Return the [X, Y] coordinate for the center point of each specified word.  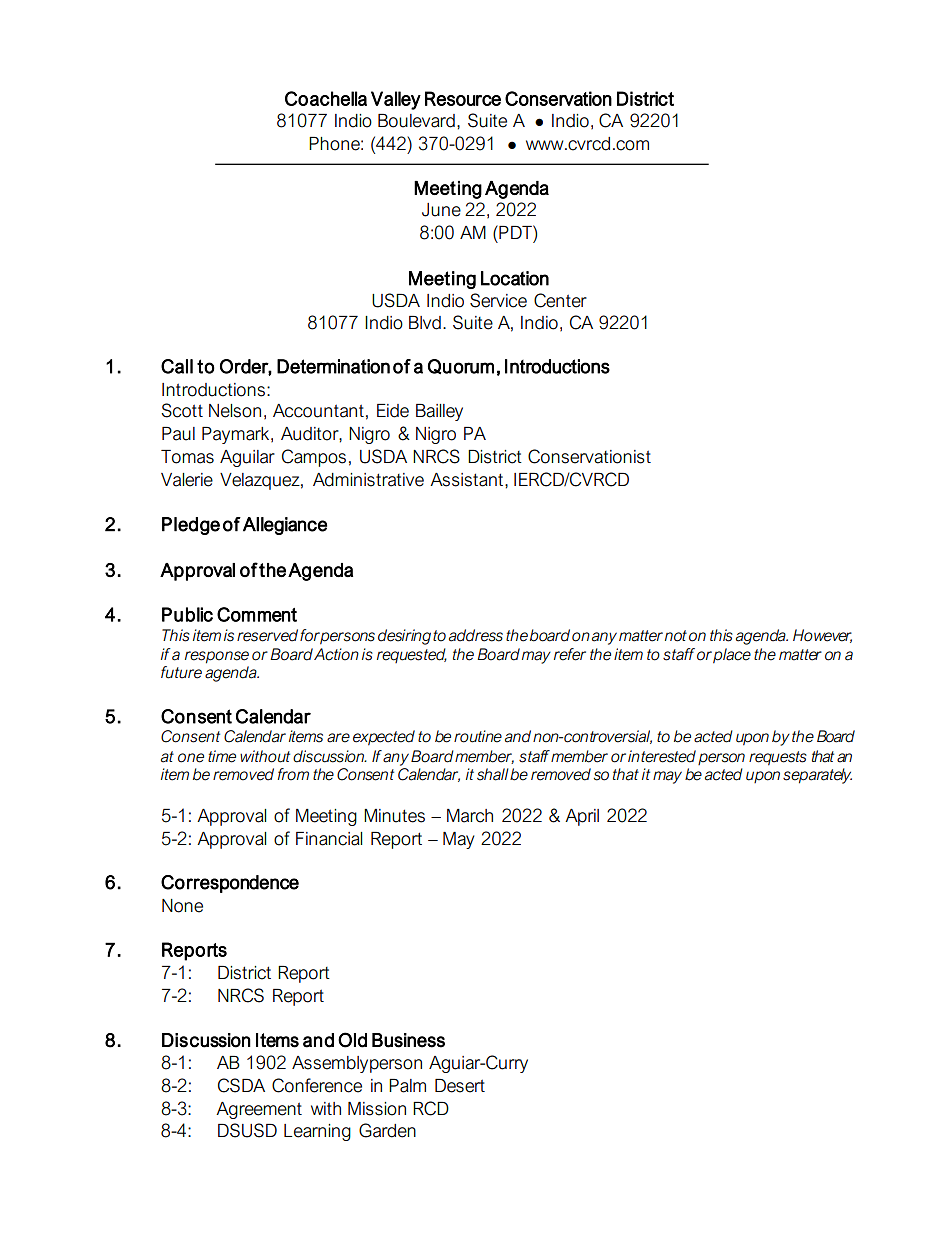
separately [817, 776]
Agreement [259, 1110]
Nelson [235, 411]
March [470, 816]
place [732, 656]
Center [560, 300]
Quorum [461, 367]
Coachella [326, 98]
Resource [463, 98]
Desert [460, 1086]
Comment [257, 614]
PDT [515, 232]
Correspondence [230, 884]
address [476, 635]
